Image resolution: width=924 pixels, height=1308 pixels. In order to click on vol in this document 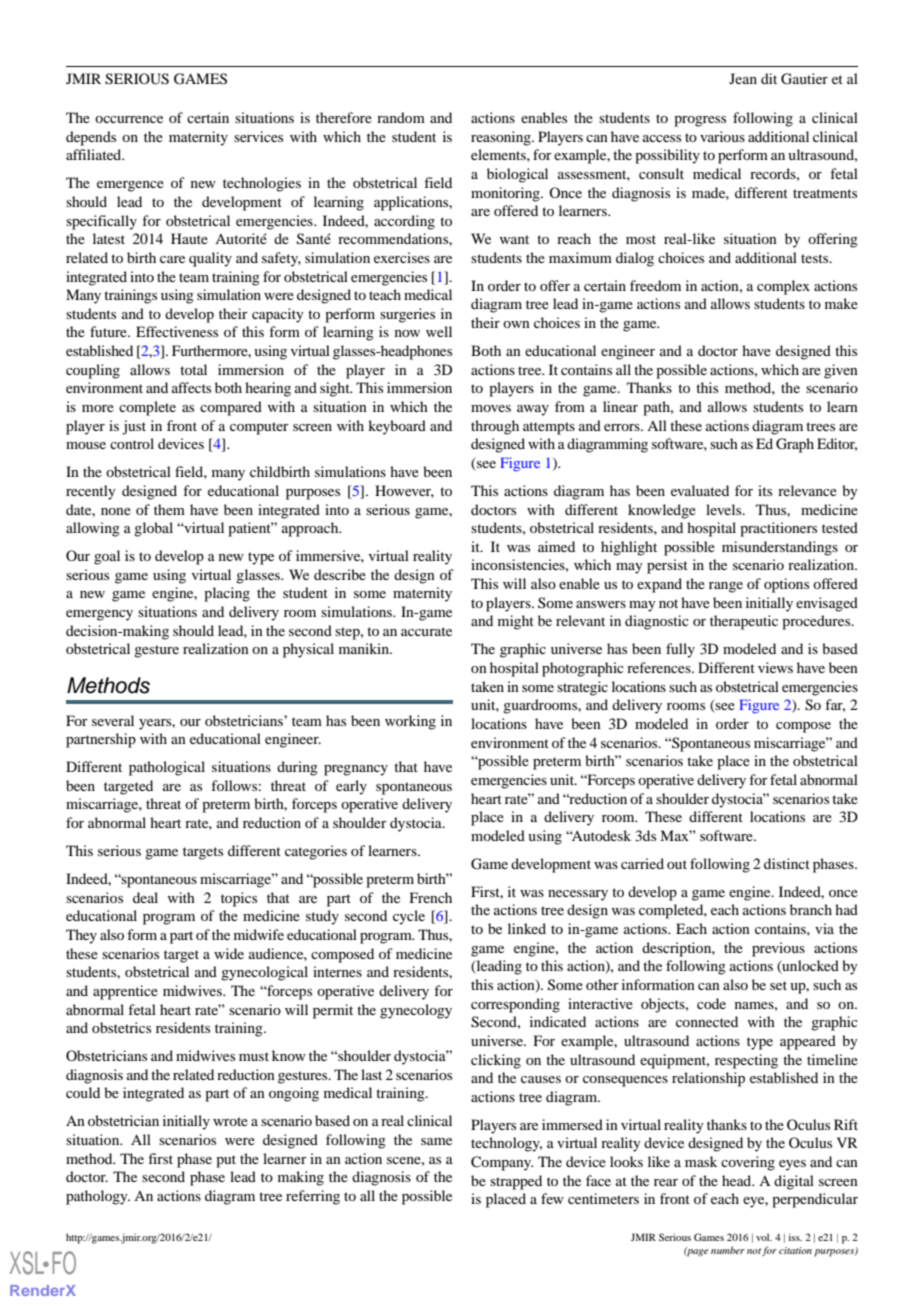, I will do `click(764, 1237)`.
